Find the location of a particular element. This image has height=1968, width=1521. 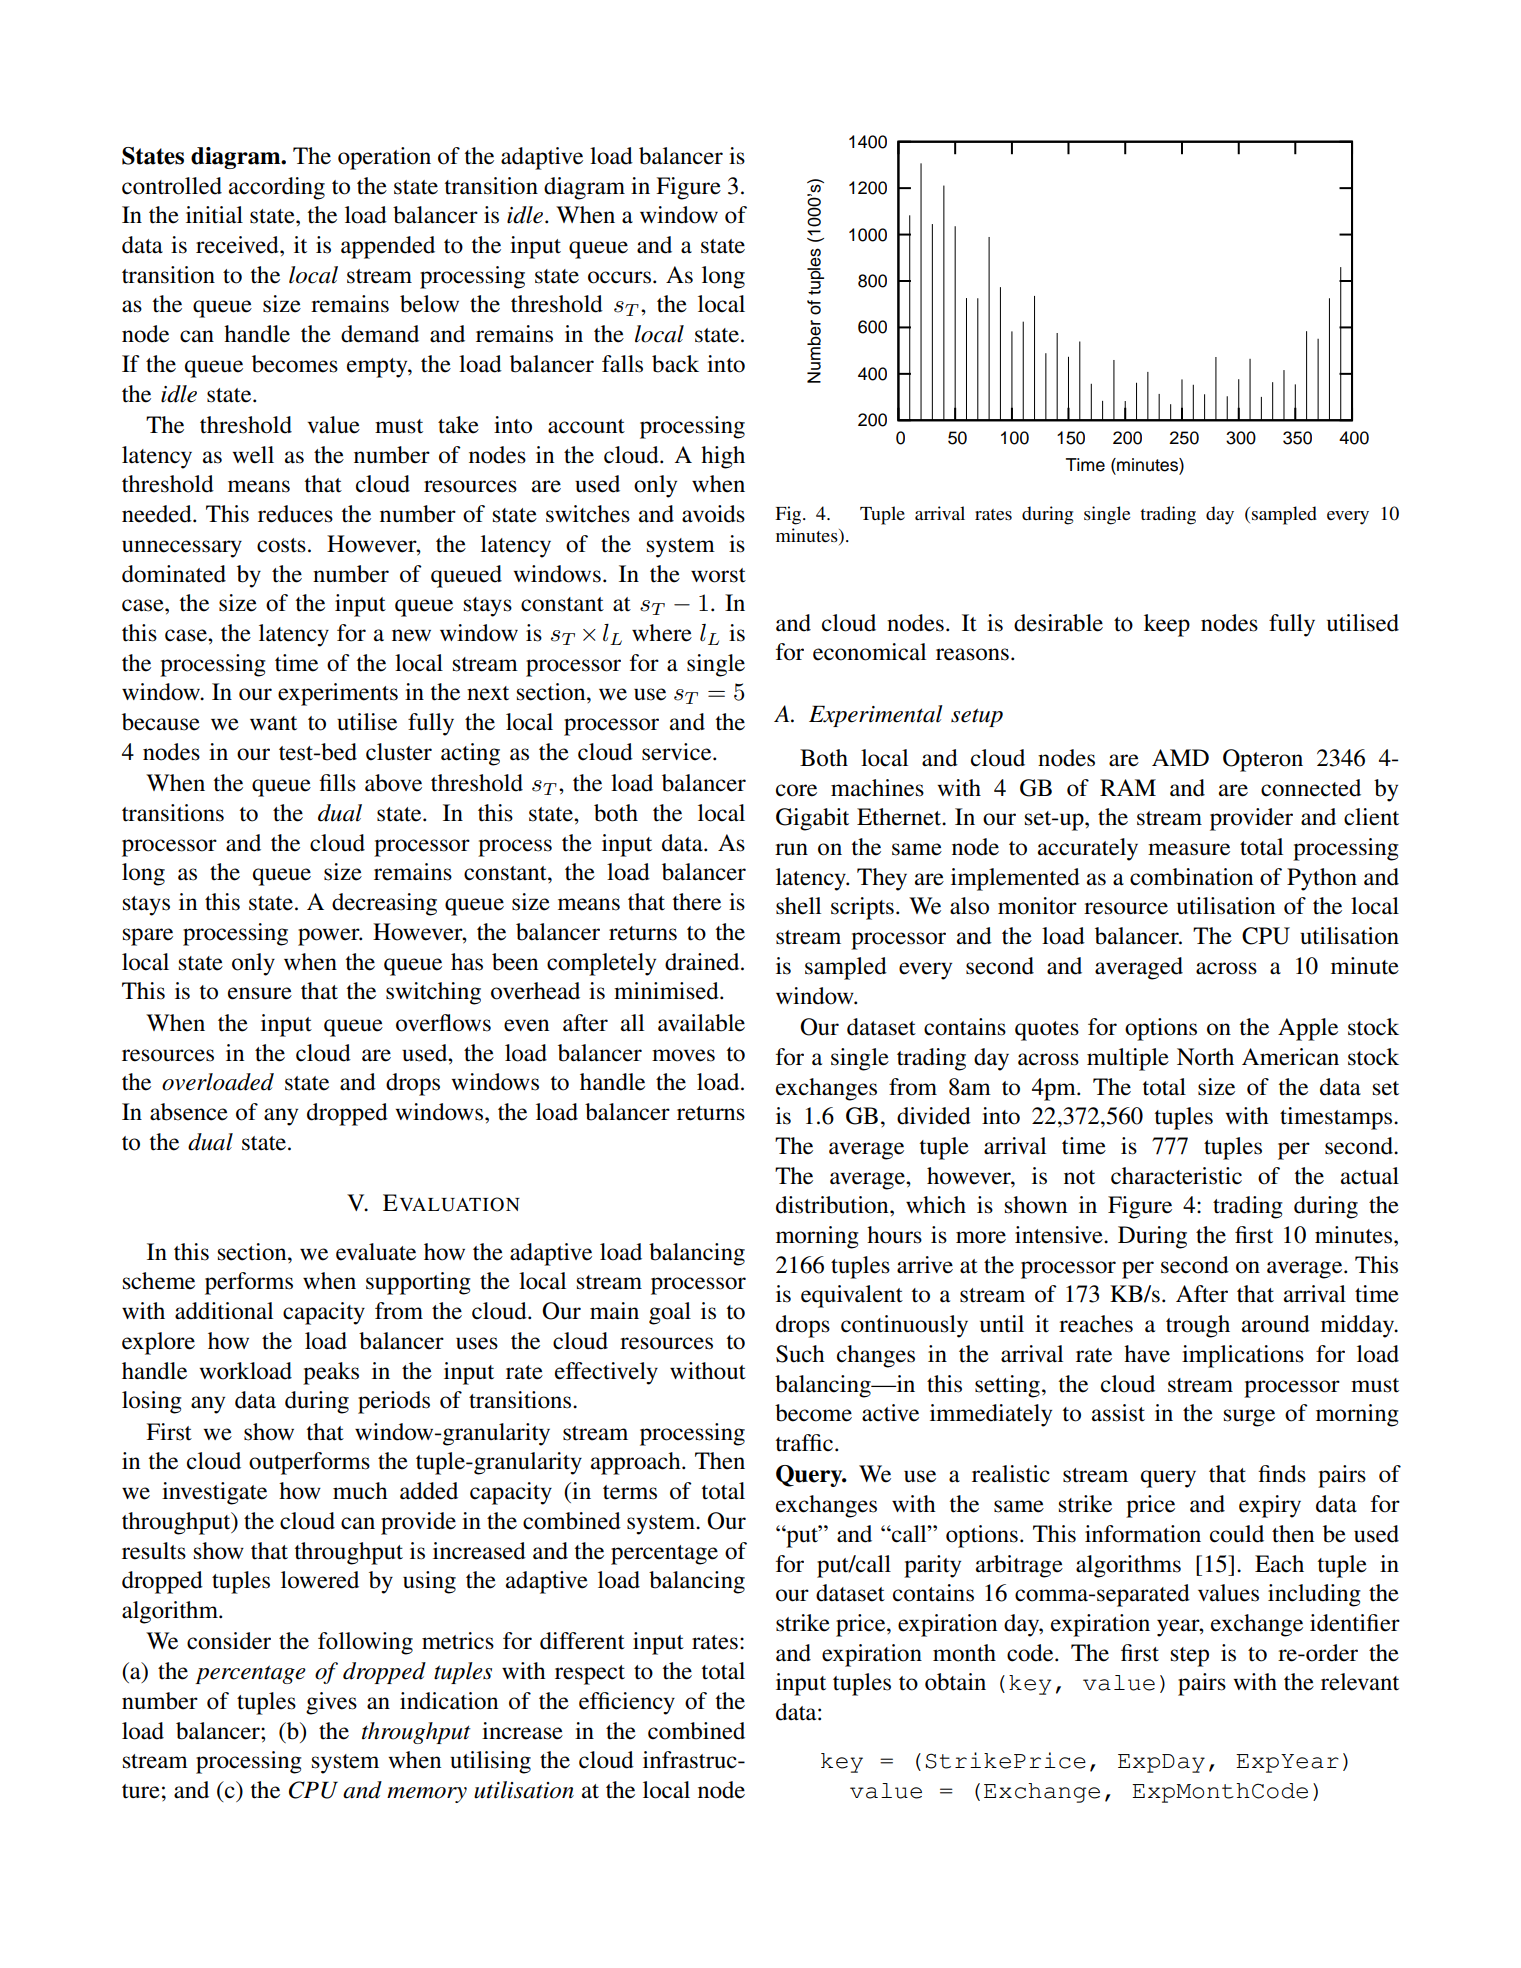

service is located at coordinates (678, 752).
